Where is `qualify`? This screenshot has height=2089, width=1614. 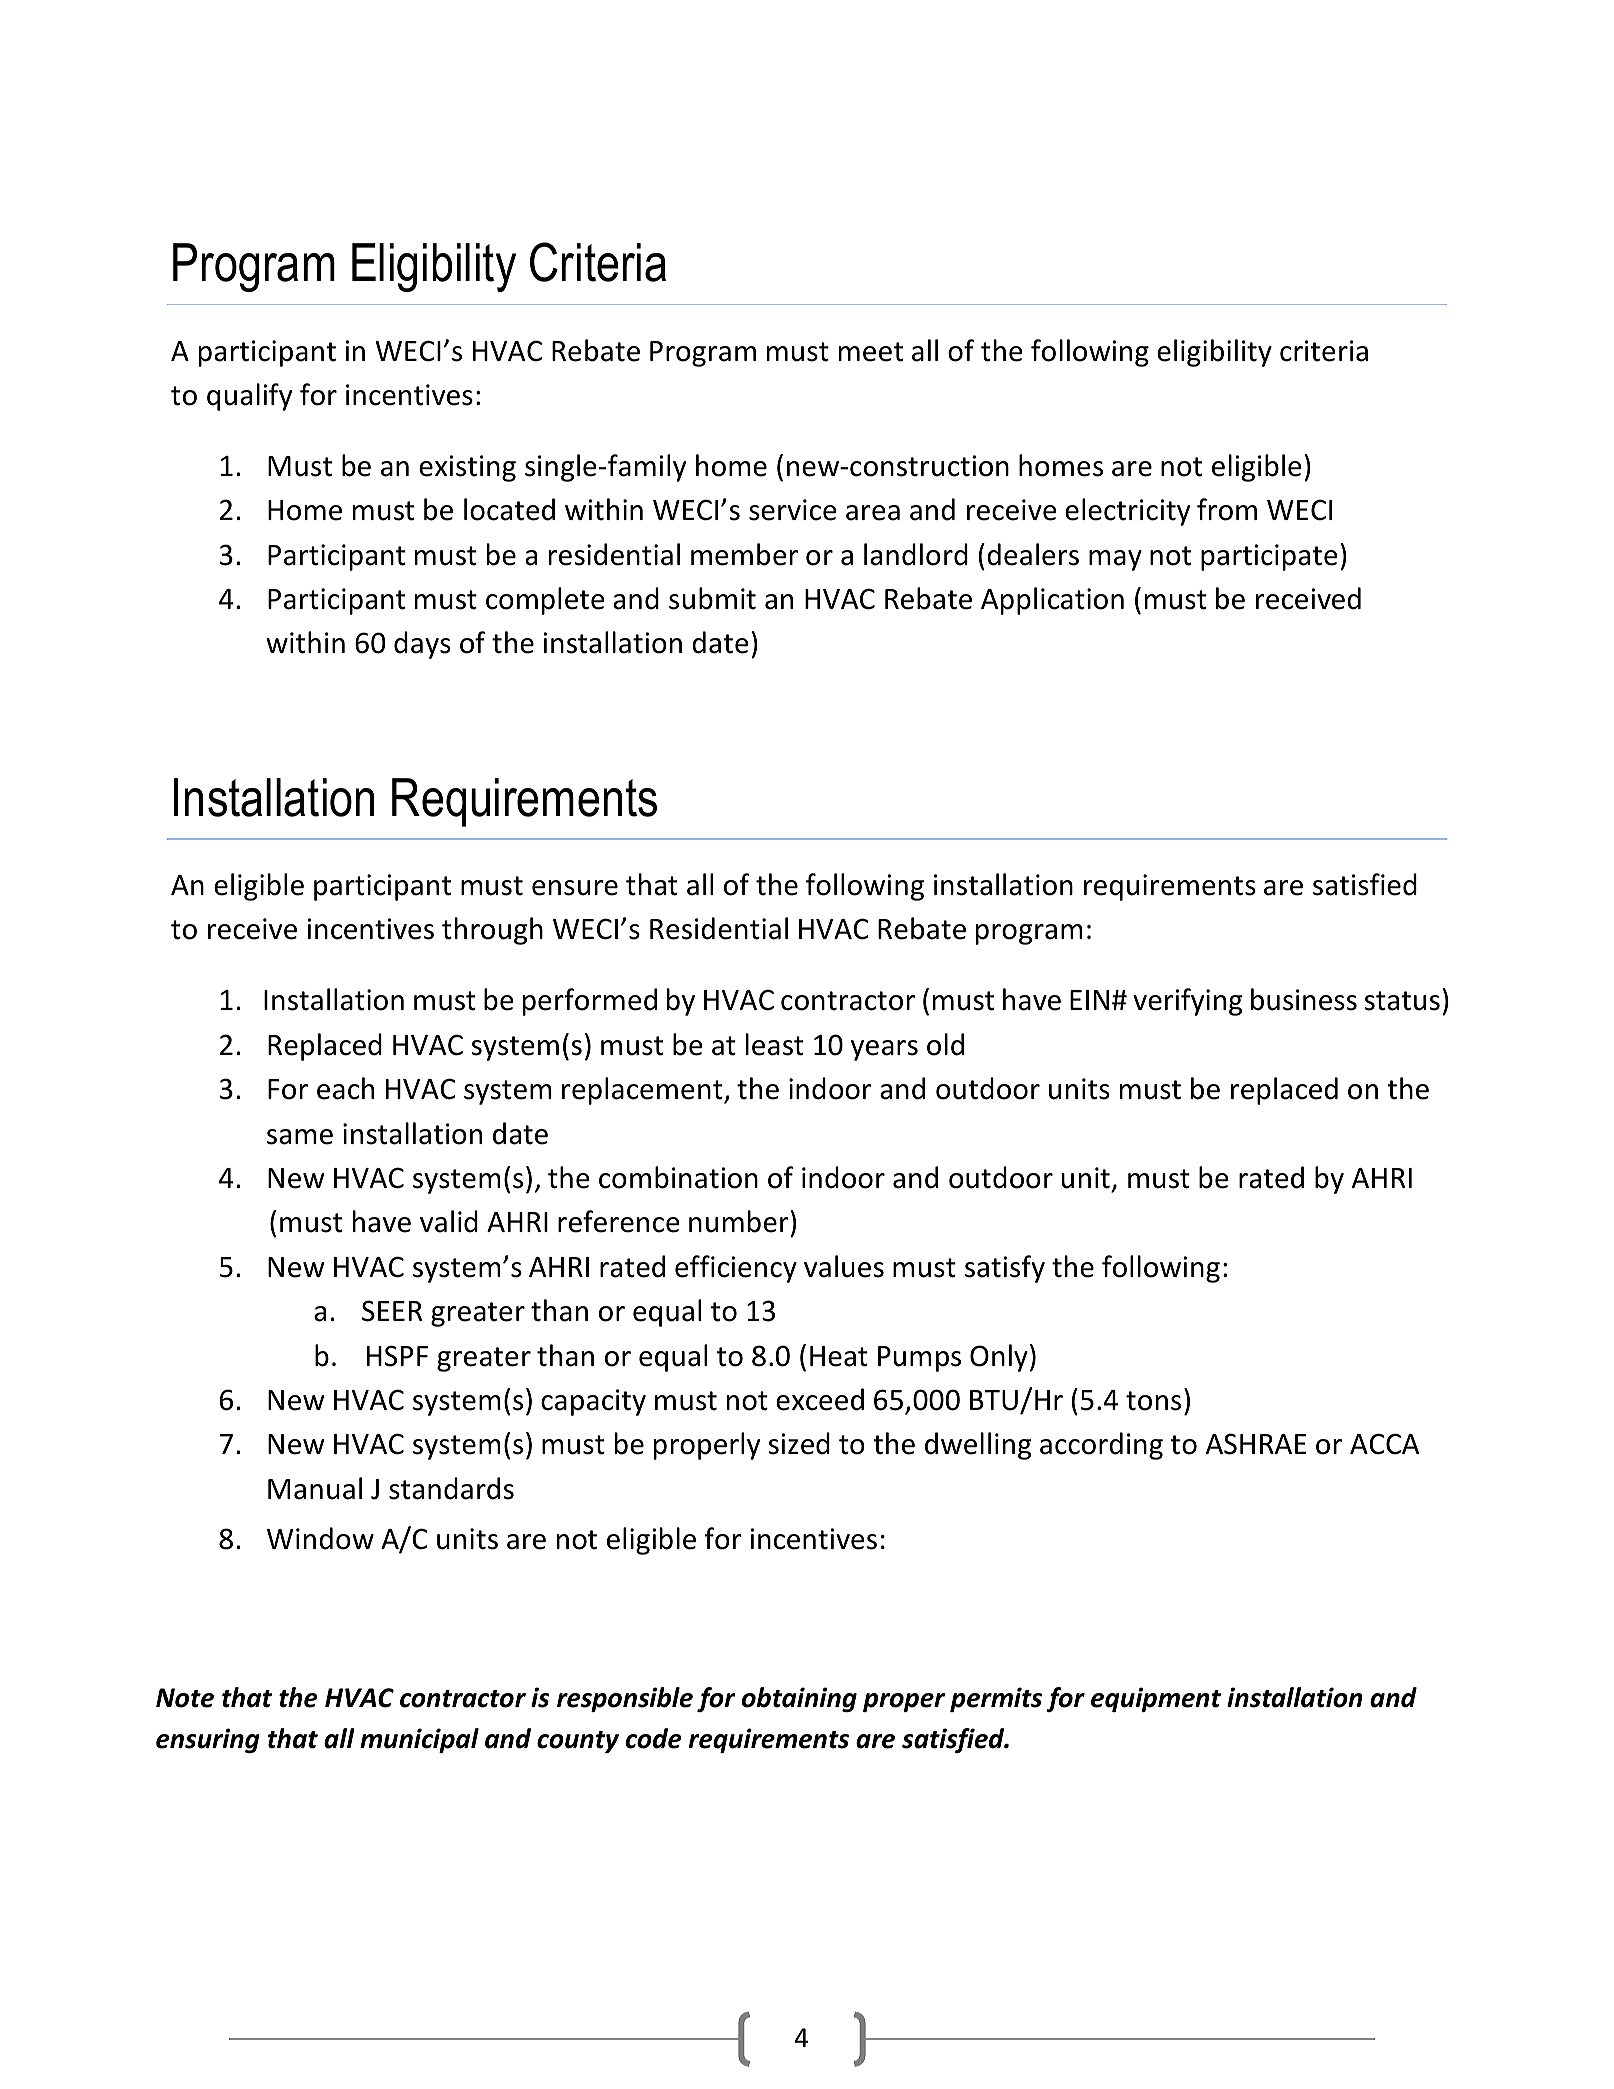 qualify is located at coordinates (249, 397).
